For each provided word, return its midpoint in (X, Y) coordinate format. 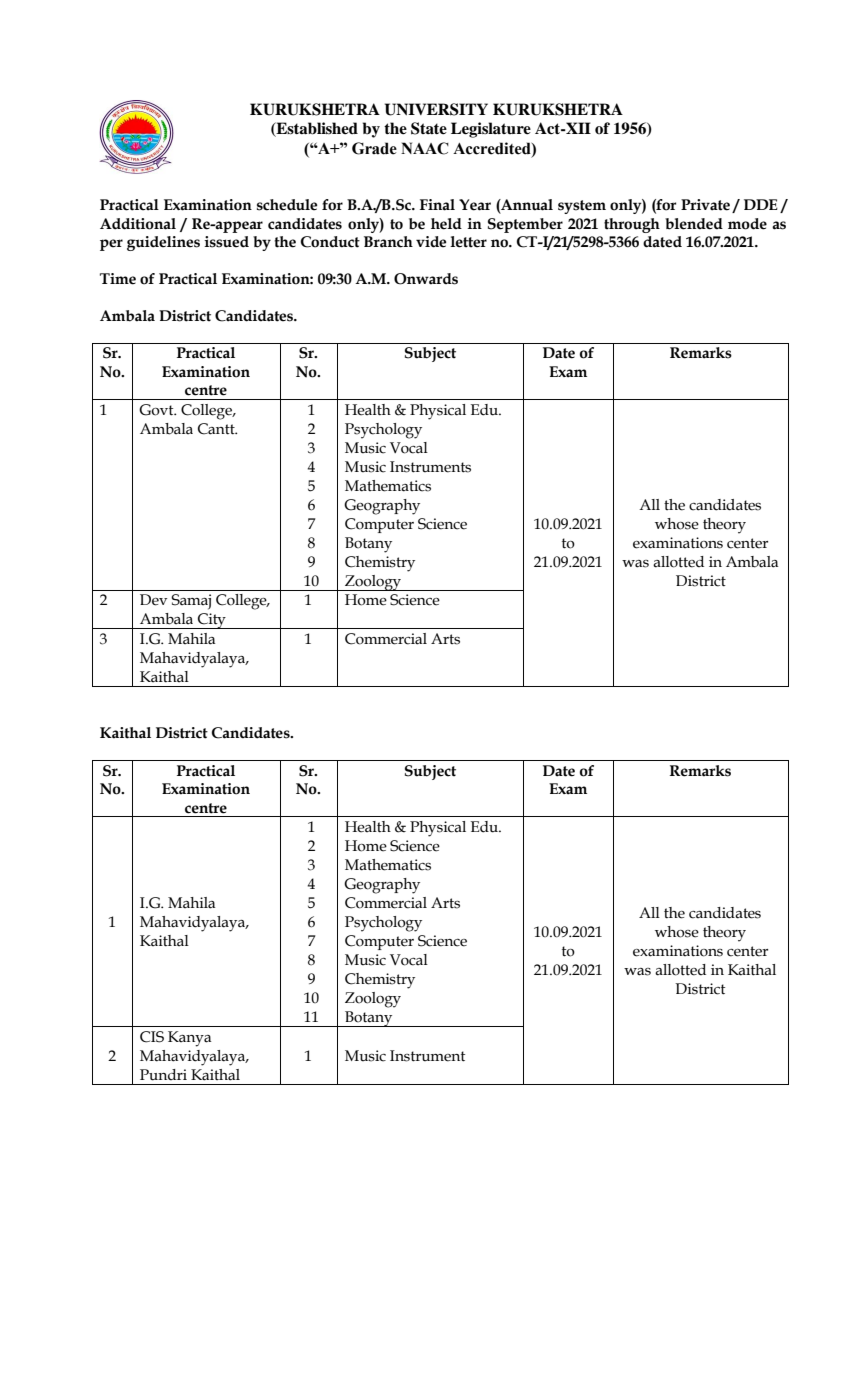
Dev (153, 600)
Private (705, 205)
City (212, 621)
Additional (138, 224)
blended (694, 224)
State (429, 128)
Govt (157, 410)
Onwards (426, 279)
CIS (152, 1037)
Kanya (189, 1039)
